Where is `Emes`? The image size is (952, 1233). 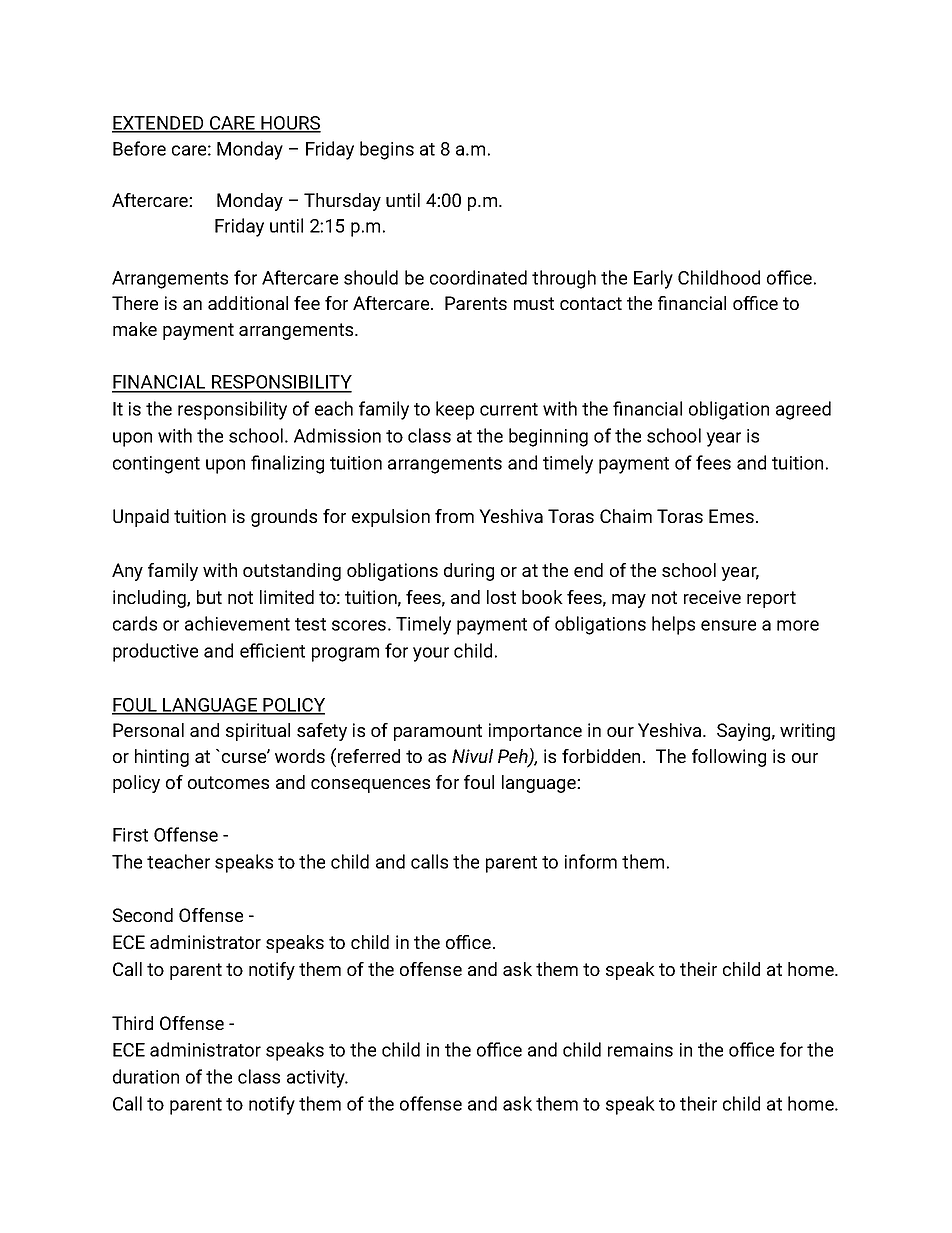
Emes is located at coordinates (731, 516).
